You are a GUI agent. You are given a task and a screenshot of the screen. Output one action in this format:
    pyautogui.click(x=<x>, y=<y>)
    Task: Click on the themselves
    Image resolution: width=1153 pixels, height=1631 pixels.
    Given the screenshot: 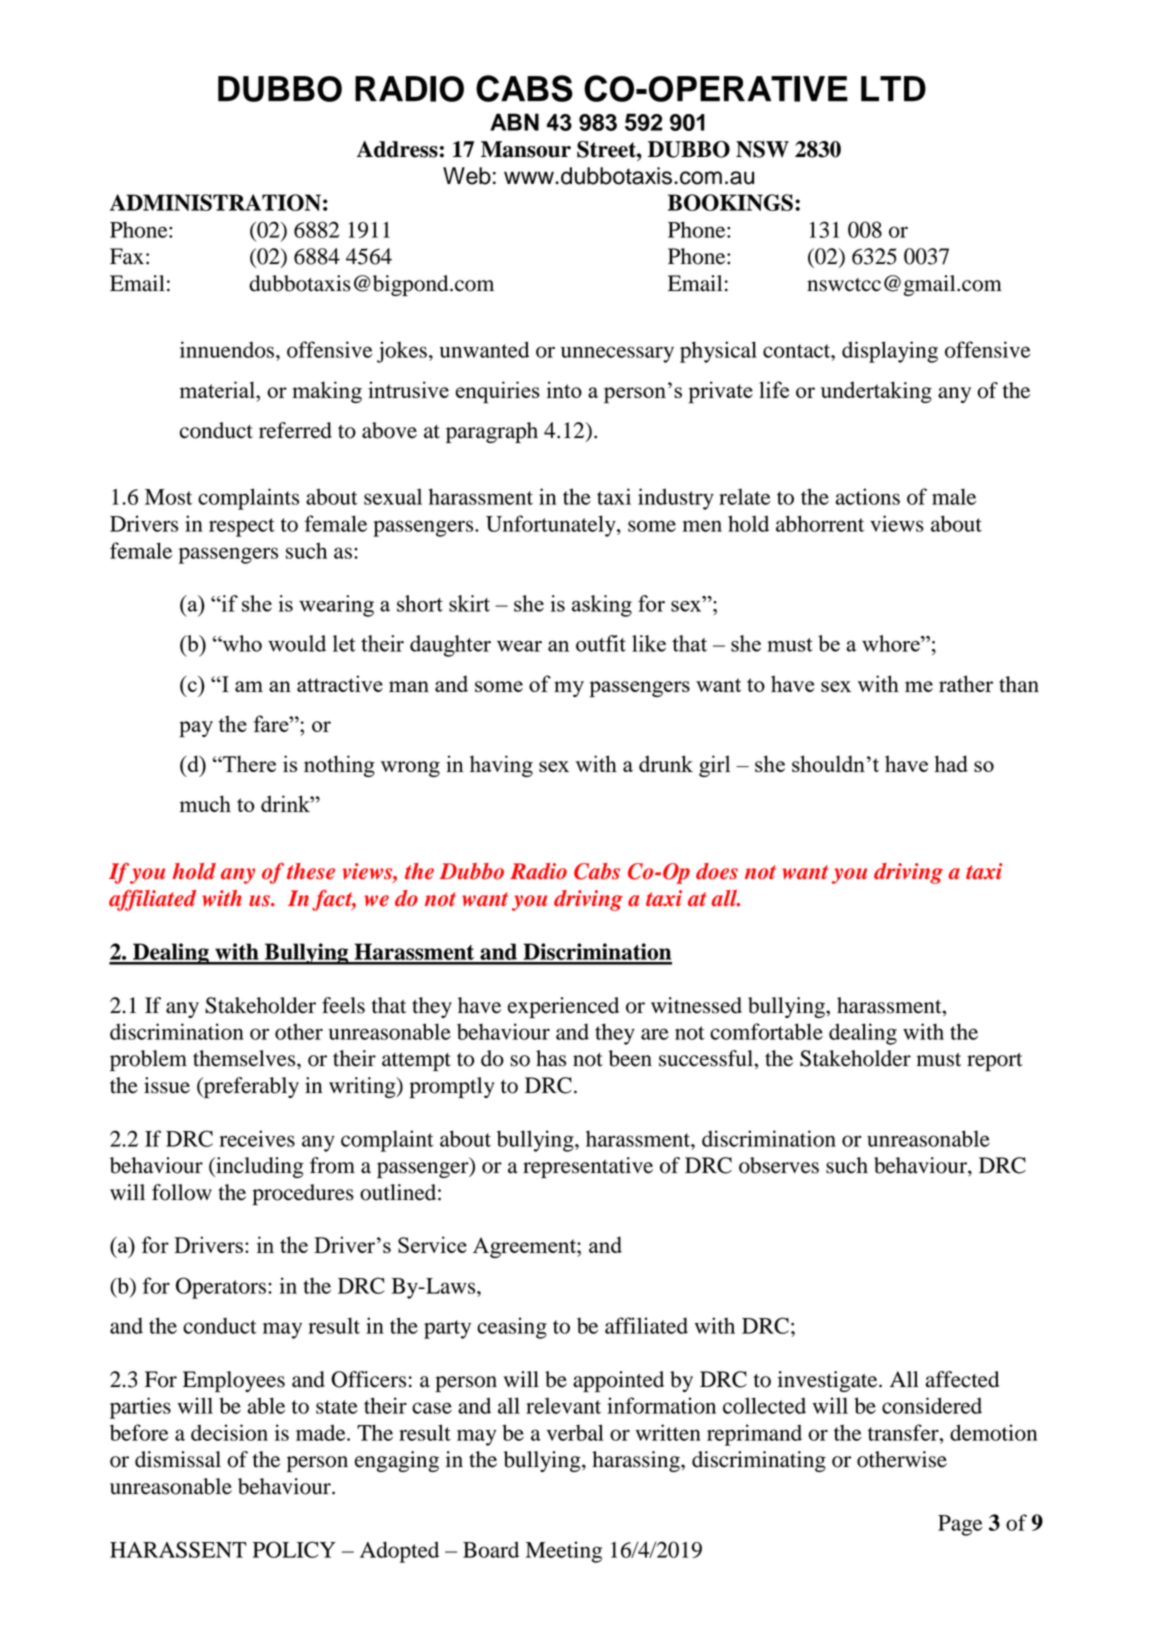 What is the action you would take?
    pyautogui.click(x=245, y=1058)
